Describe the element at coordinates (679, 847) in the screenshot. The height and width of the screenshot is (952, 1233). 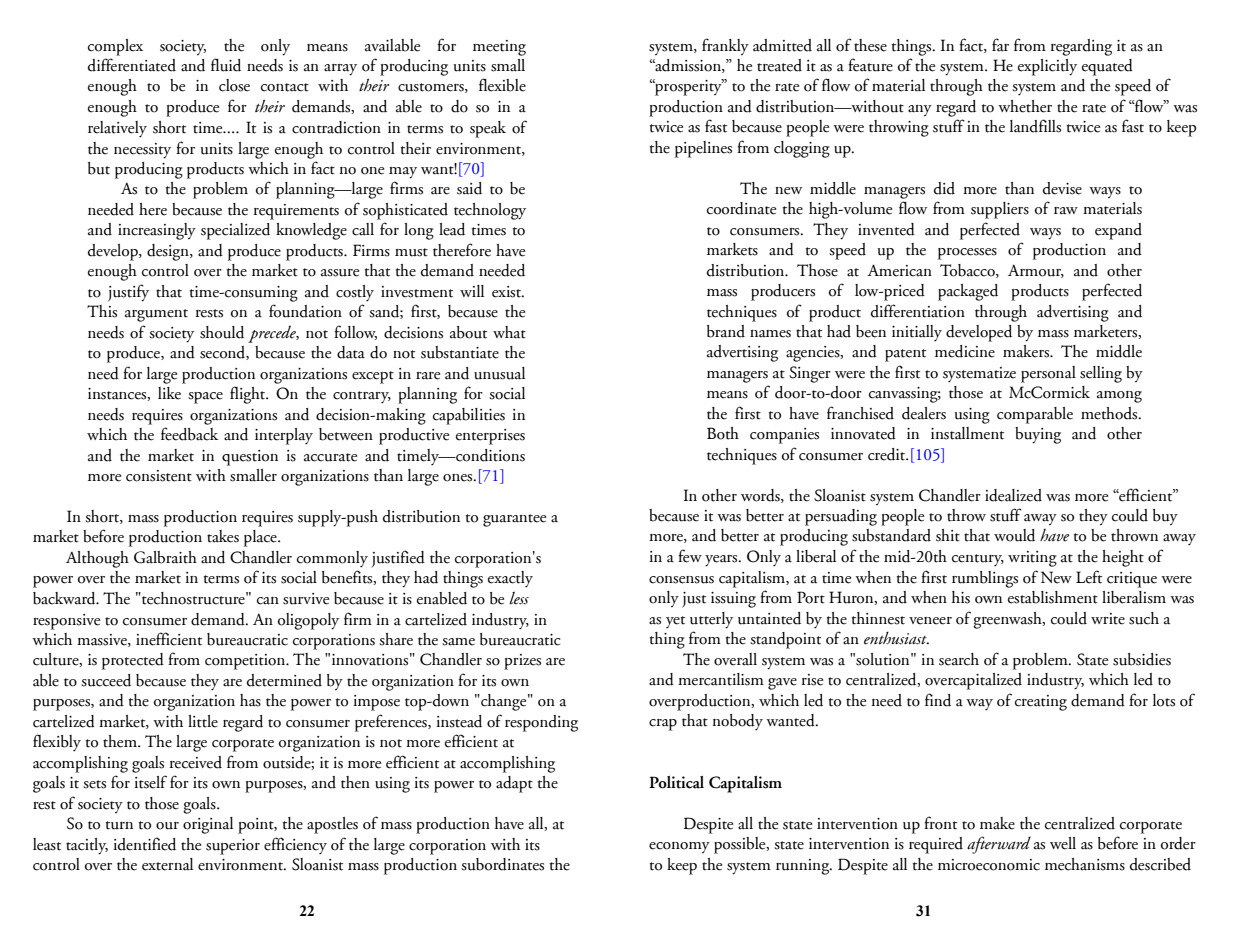
I see `economy` at that location.
